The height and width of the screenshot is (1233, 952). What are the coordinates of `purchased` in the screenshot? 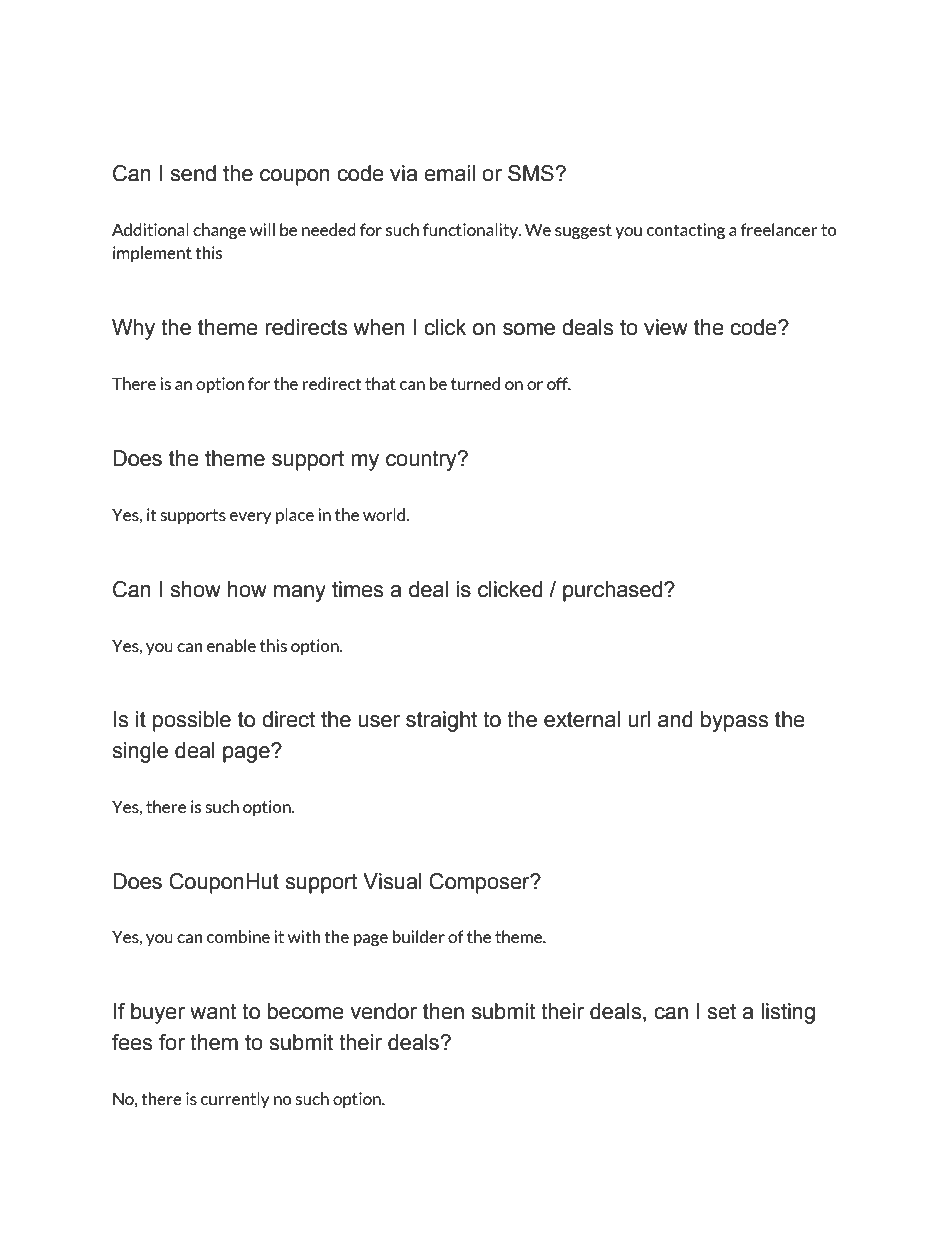 It's located at (614, 591).
